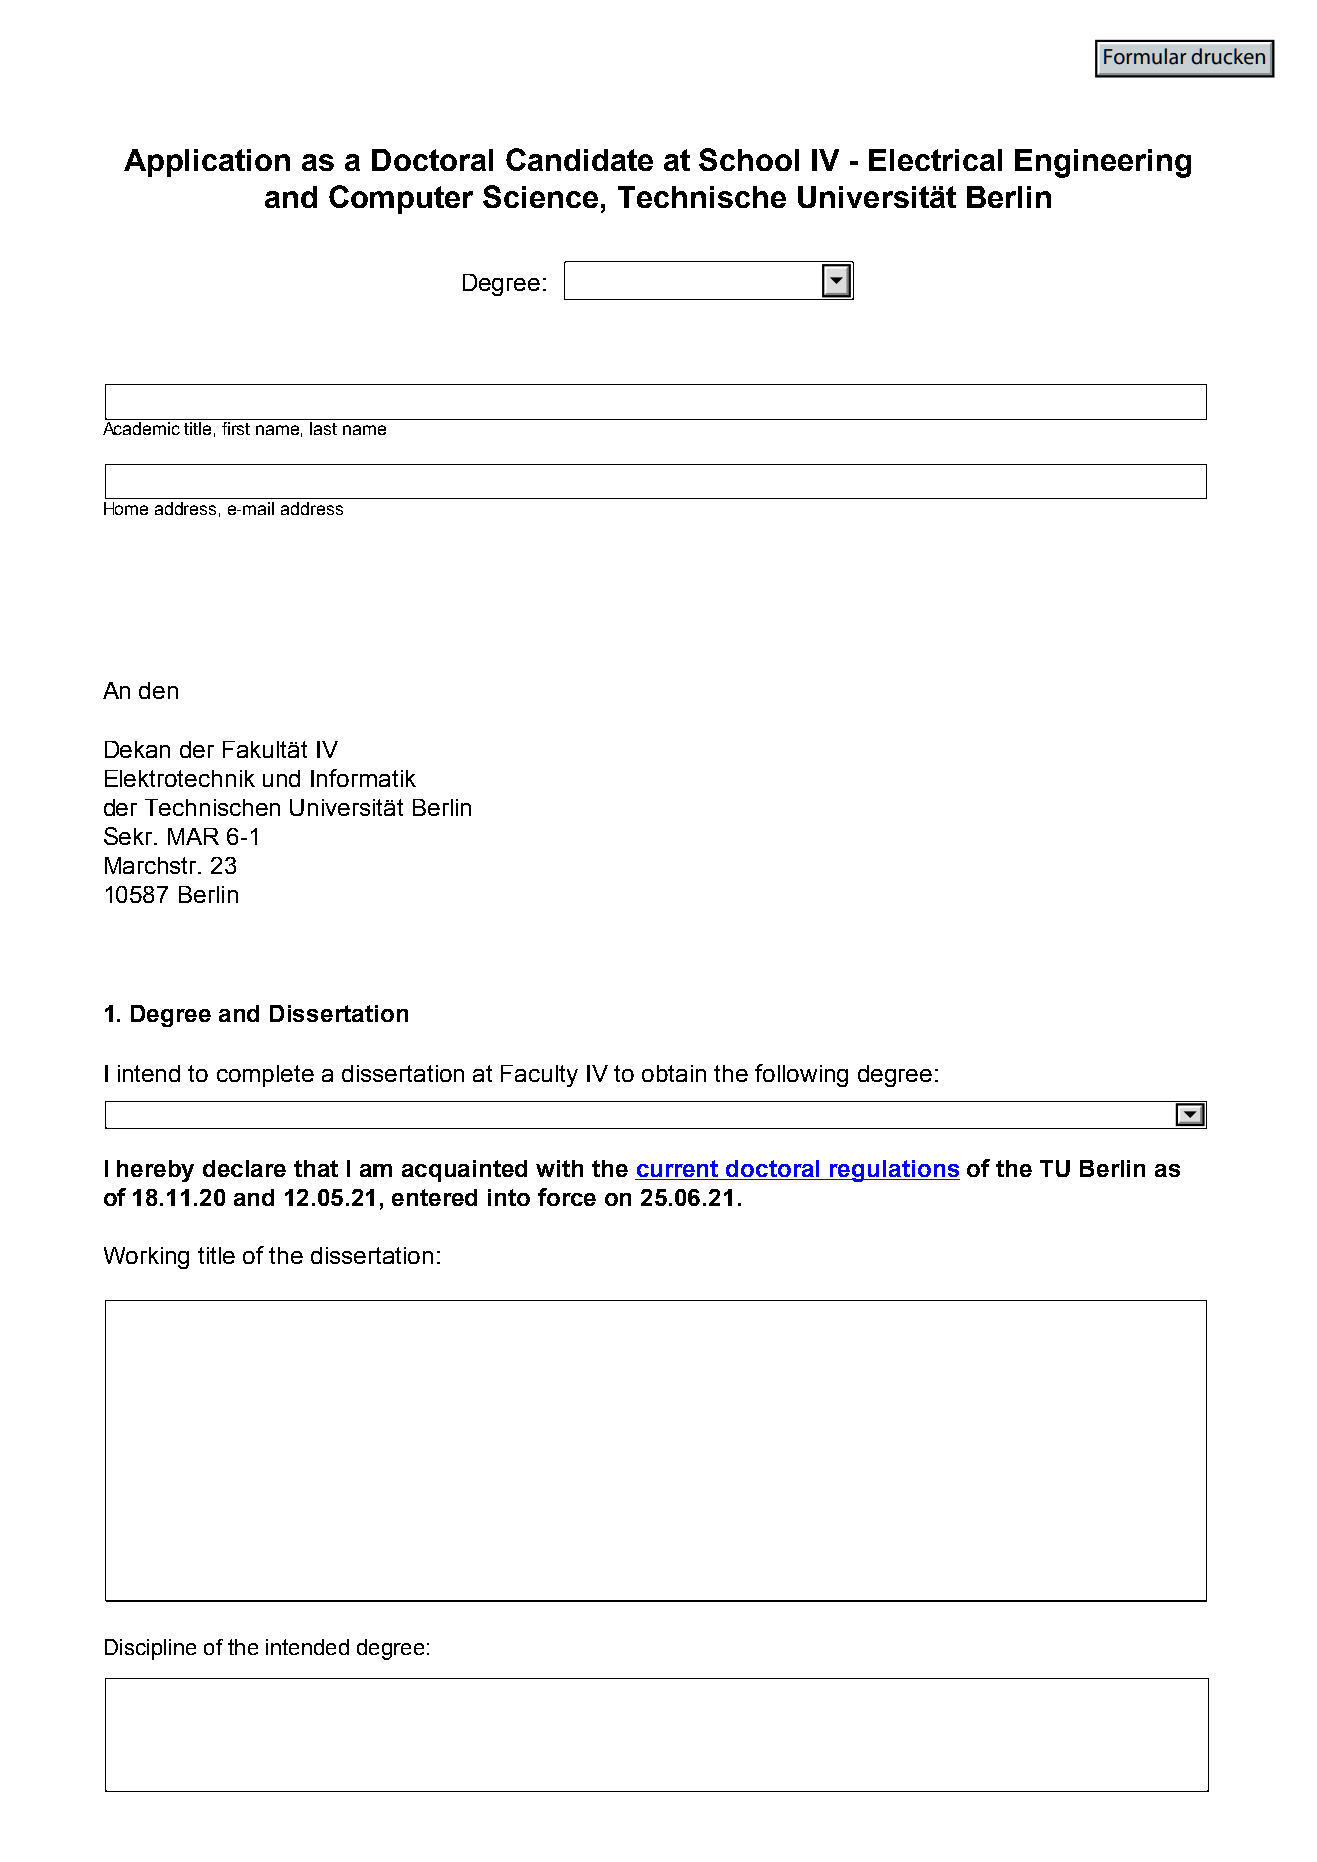 The height and width of the screenshot is (1862, 1317). What do you see at coordinates (678, 1170) in the screenshot?
I see `current` at bounding box center [678, 1170].
